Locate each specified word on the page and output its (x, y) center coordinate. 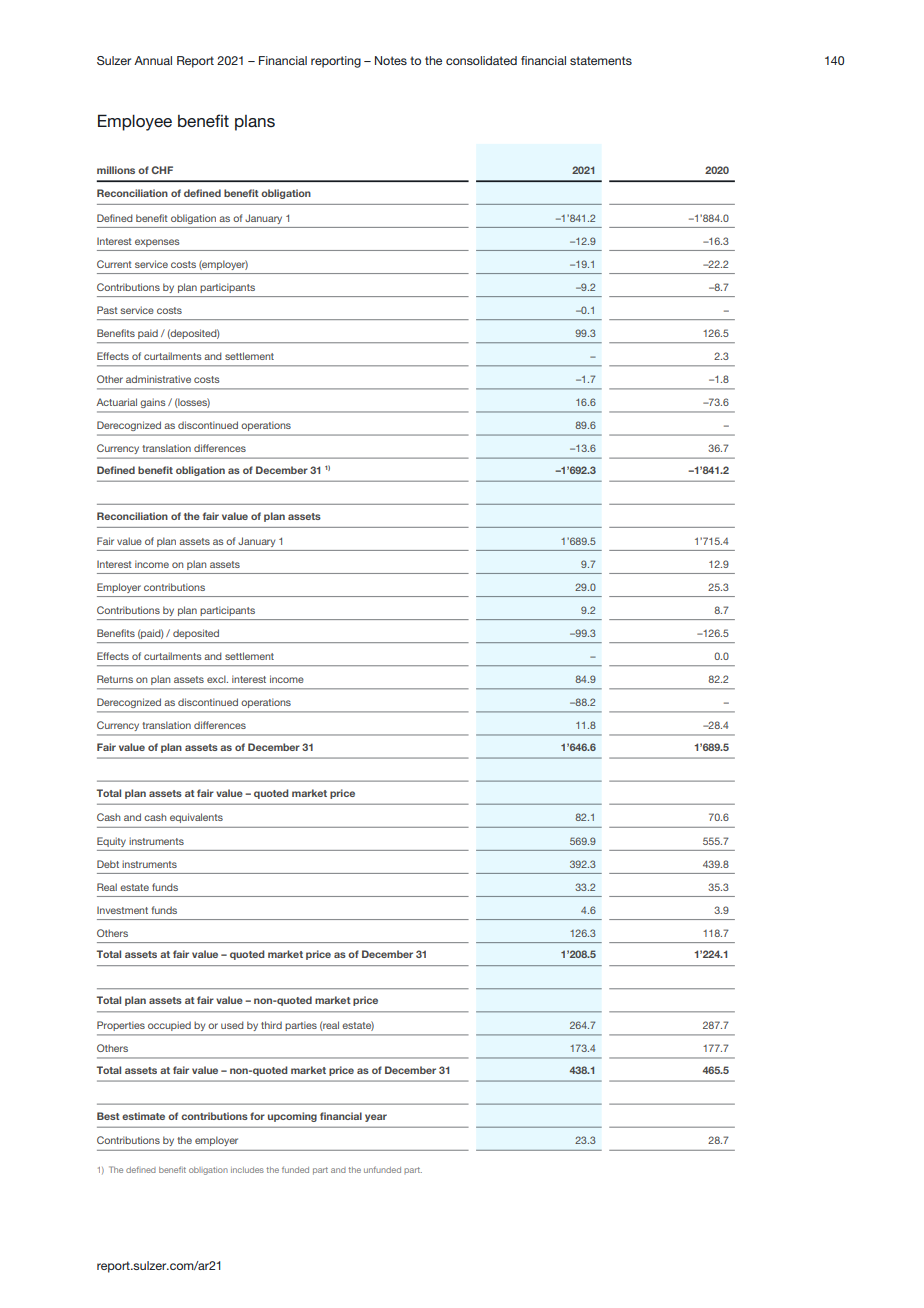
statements (601, 60)
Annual (153, 60)
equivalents (196, 818)
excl (217, 679)
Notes (391, 60)
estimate (143, 1116)
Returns (115, 679)
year (376, 1118)
